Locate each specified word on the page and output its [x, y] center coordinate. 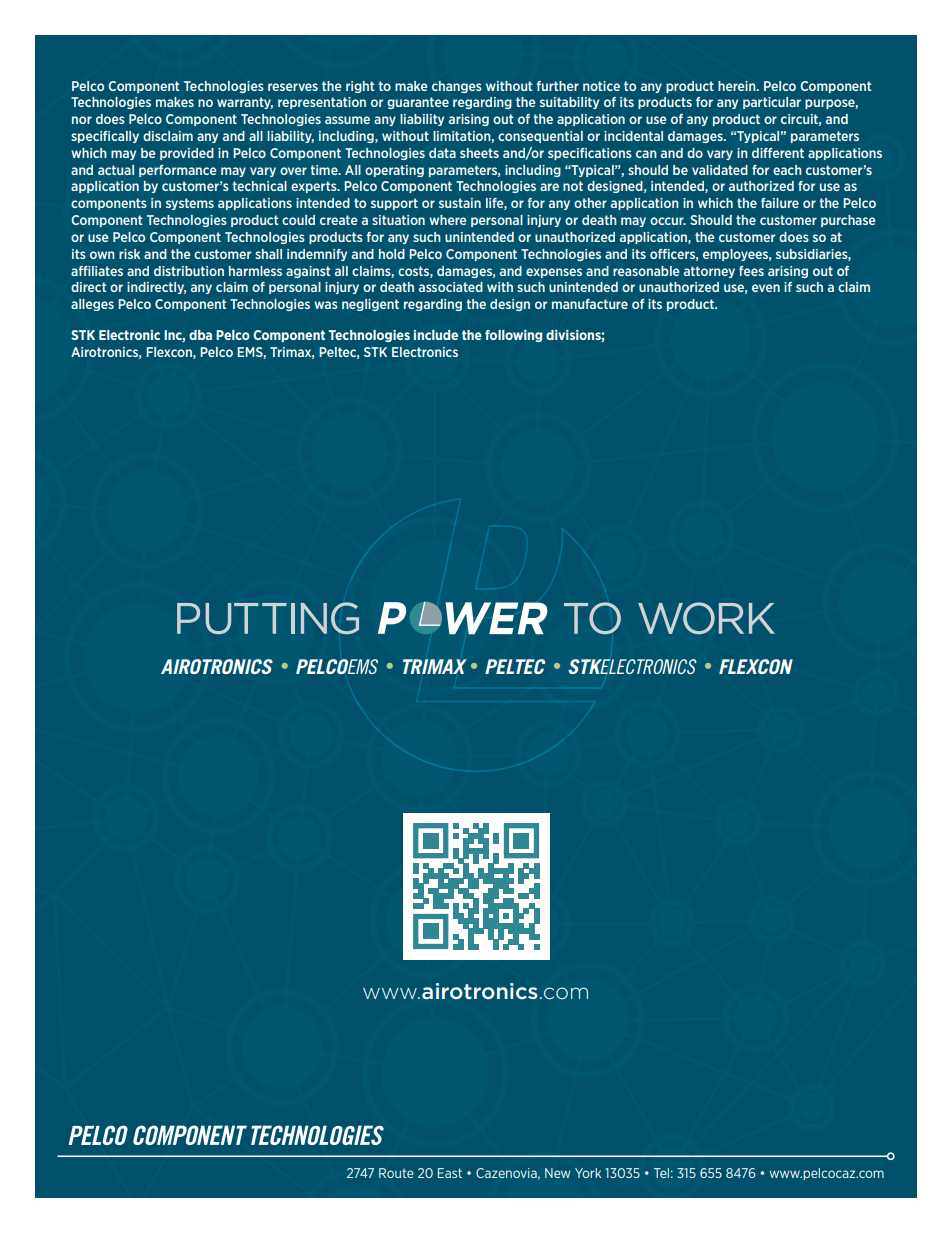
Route [396, 1173]
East [450, 1173]
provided [187, 154]
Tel [661, 1173]
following [513, 336]
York [588, 1173]
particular [772, 103]
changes [457, 87]
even [766, 288]
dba [200, 335]
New [558, 1173]
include [436, 335]
